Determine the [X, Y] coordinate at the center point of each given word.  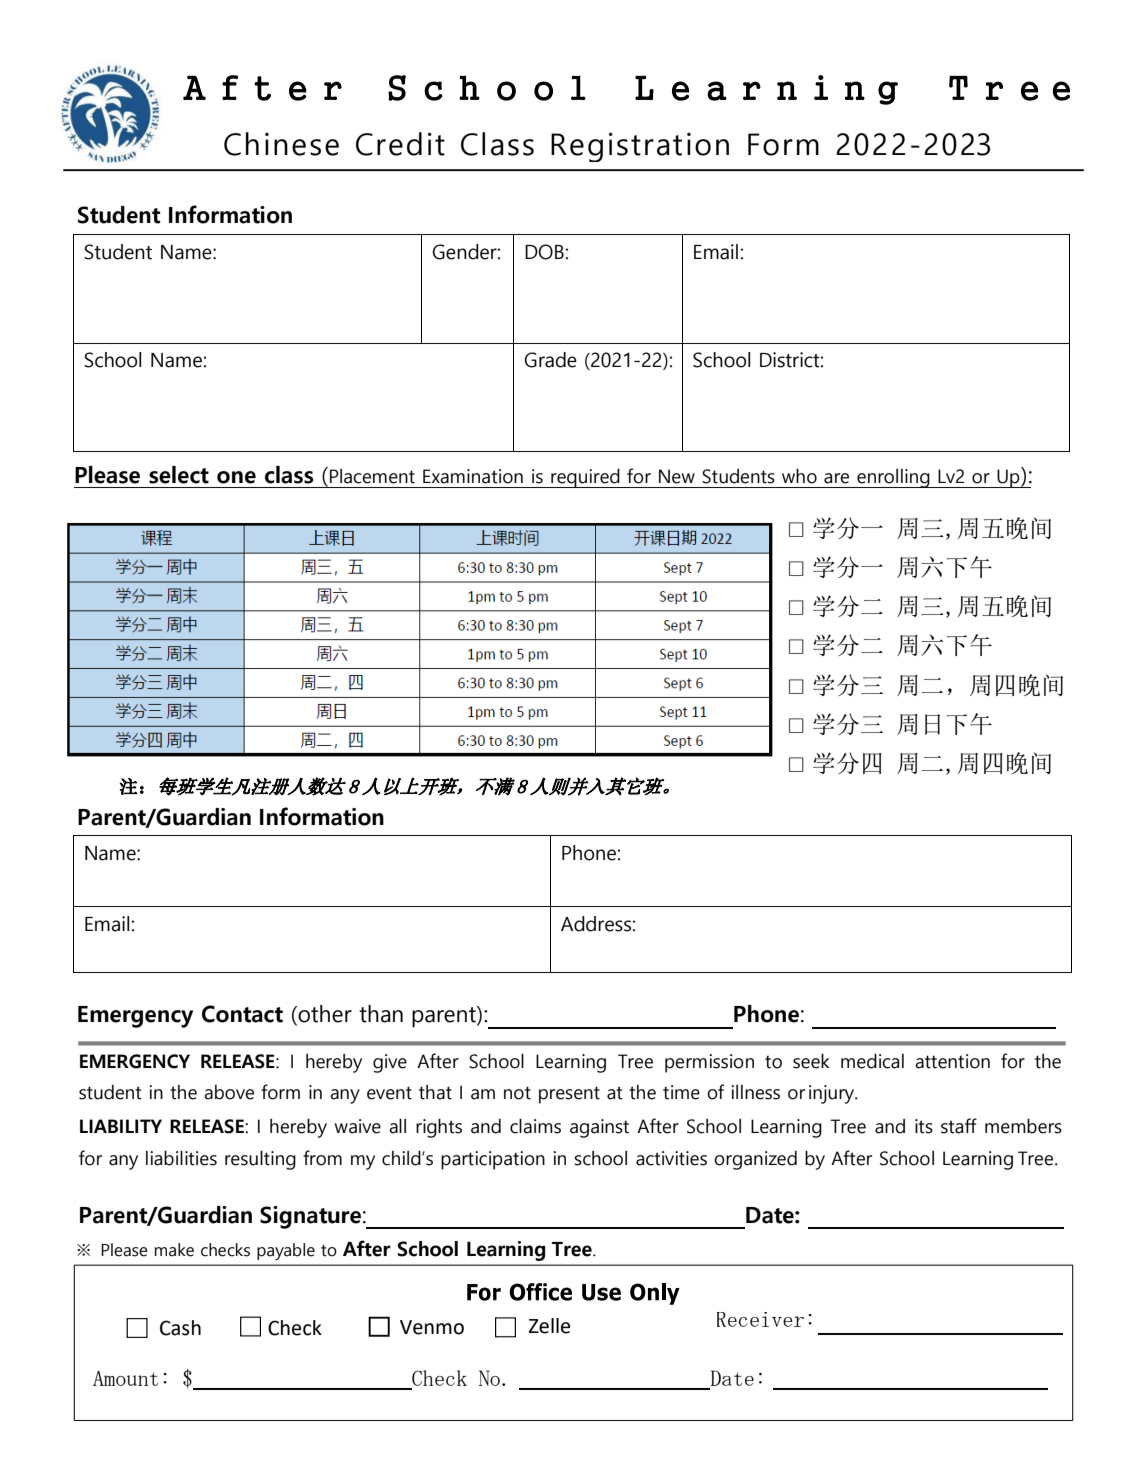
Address [596, 924]
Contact [242, 1014]
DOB [544, 252]
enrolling [893, 478]
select [179, 475]
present [569, 1095]
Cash [180, 1328]
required [585, 478]
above [229, 1092]
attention [952, 1061]
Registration [640, 147]
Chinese [281, 144]
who [799, 476]
